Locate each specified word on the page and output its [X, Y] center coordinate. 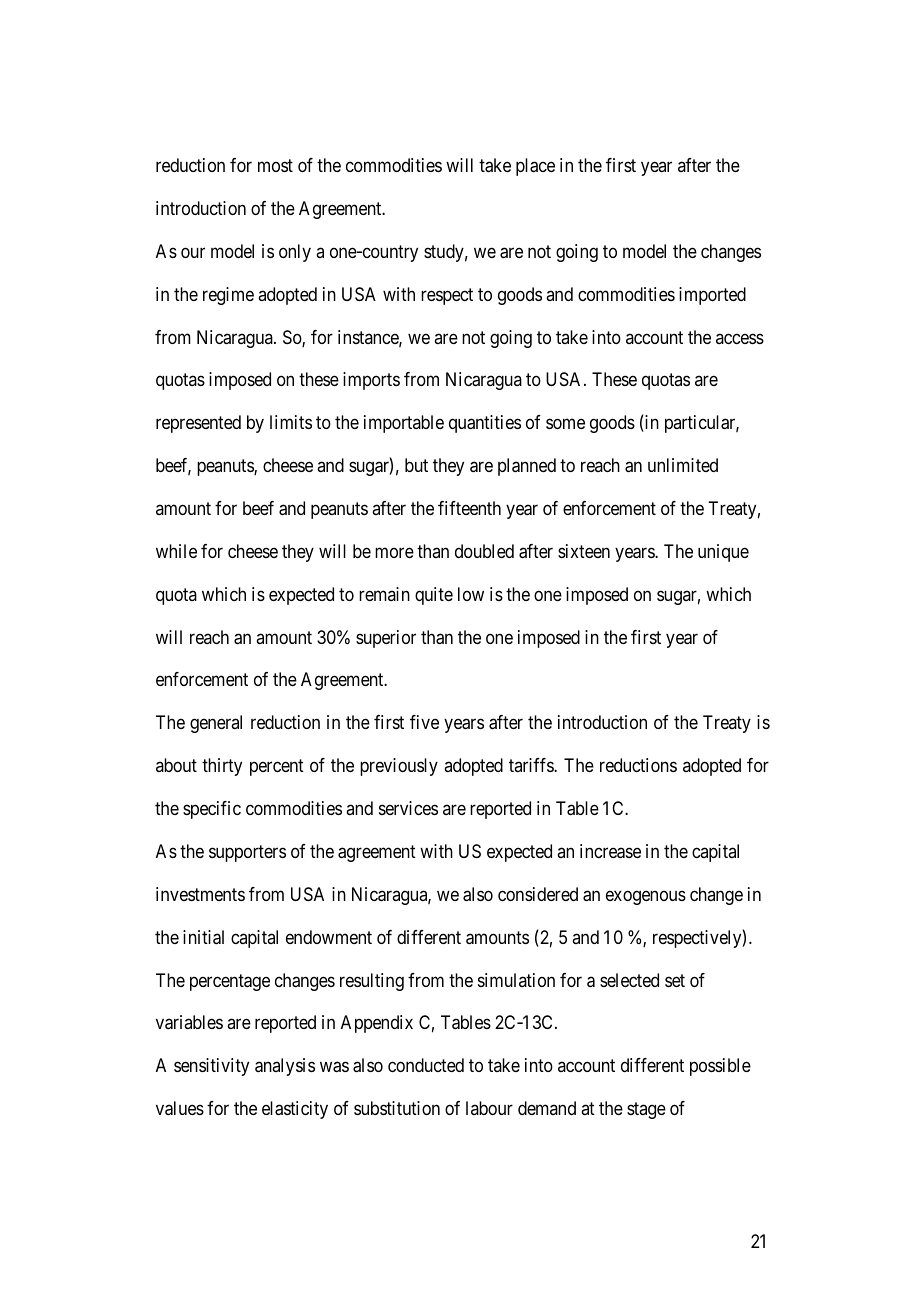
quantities [485, 424]
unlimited [683, 465]
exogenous [646, 897]
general [216, 724]
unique [723, 553]
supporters [247, 853]
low [471, 594]
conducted [426, 1065]
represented [198, 424]
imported [712, 296]
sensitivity [211, 1067]
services [408, 808]
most [275, 165]
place [535, 167]
